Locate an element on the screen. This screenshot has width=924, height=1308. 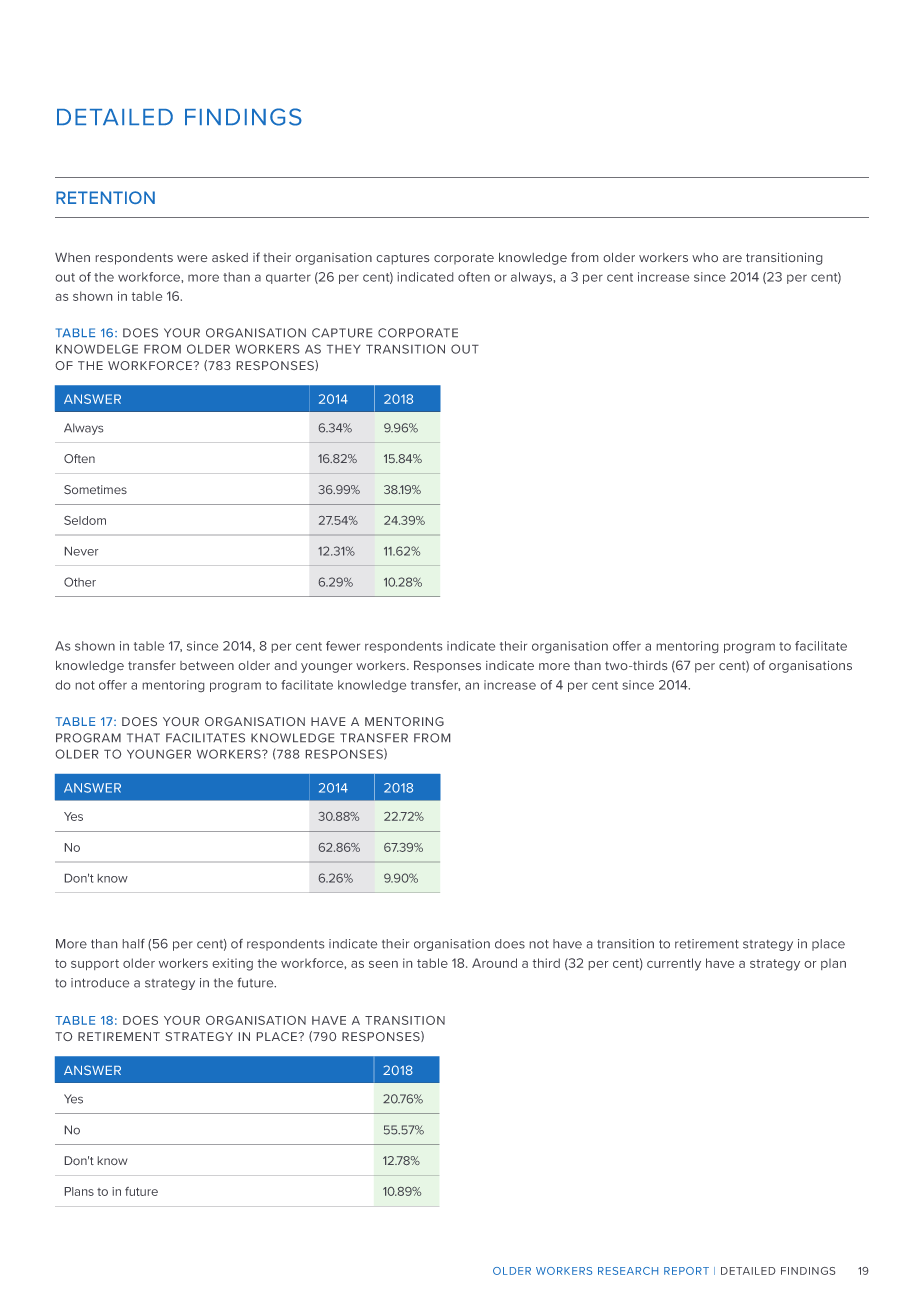
quarter is located at coordinates (288, 278).
